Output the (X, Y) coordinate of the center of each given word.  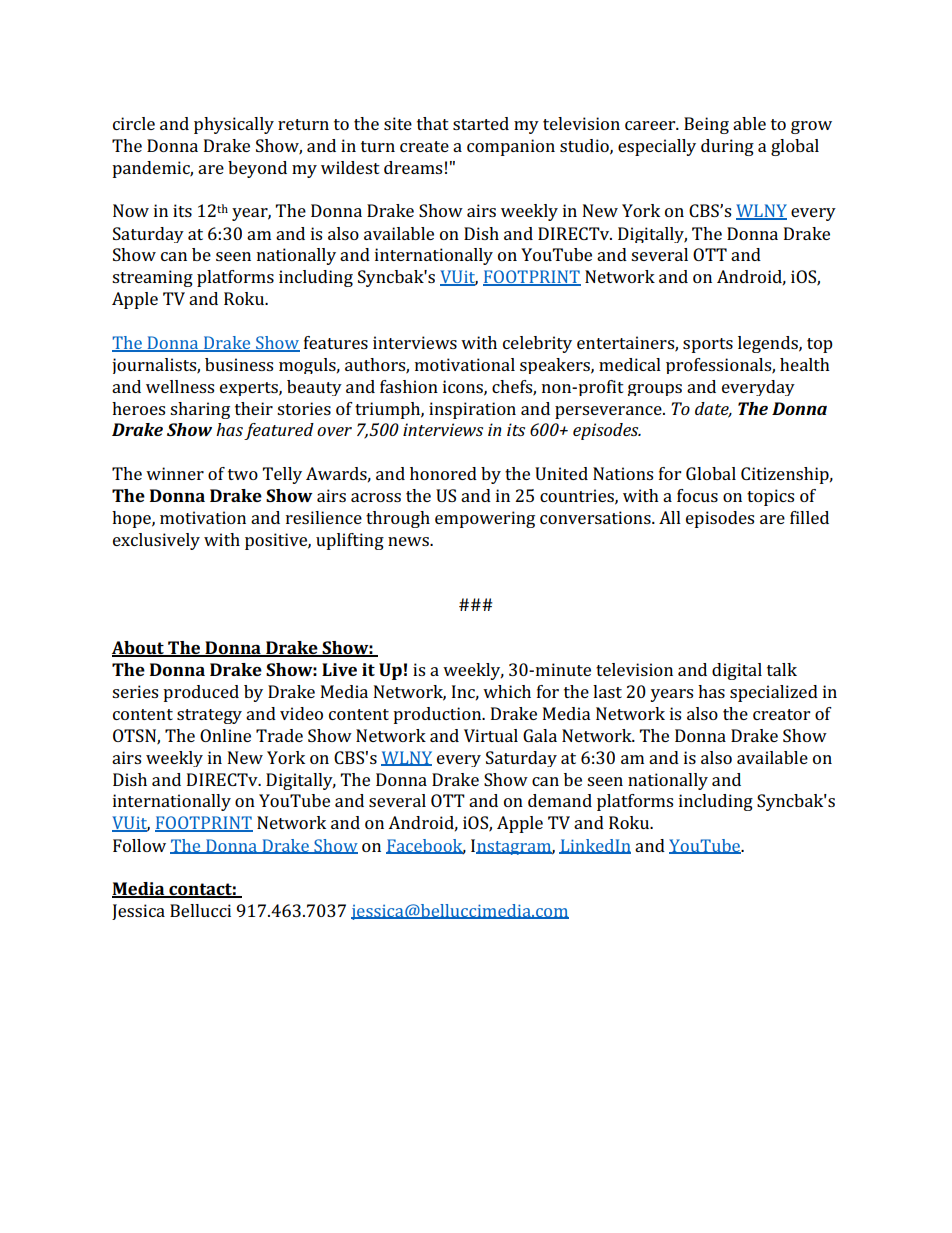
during (727, 147)
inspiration (472, 410)
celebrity (537, 344)
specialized (774, 693)
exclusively (156, 541)
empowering (485, 519)
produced (201, 693)
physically (234, 125)
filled (809, 517)
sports (708, 345)
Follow (139, 845)
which (507, 691)
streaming (152, 278)
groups (655, 390)
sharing (200, 410)
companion (511, 147)
